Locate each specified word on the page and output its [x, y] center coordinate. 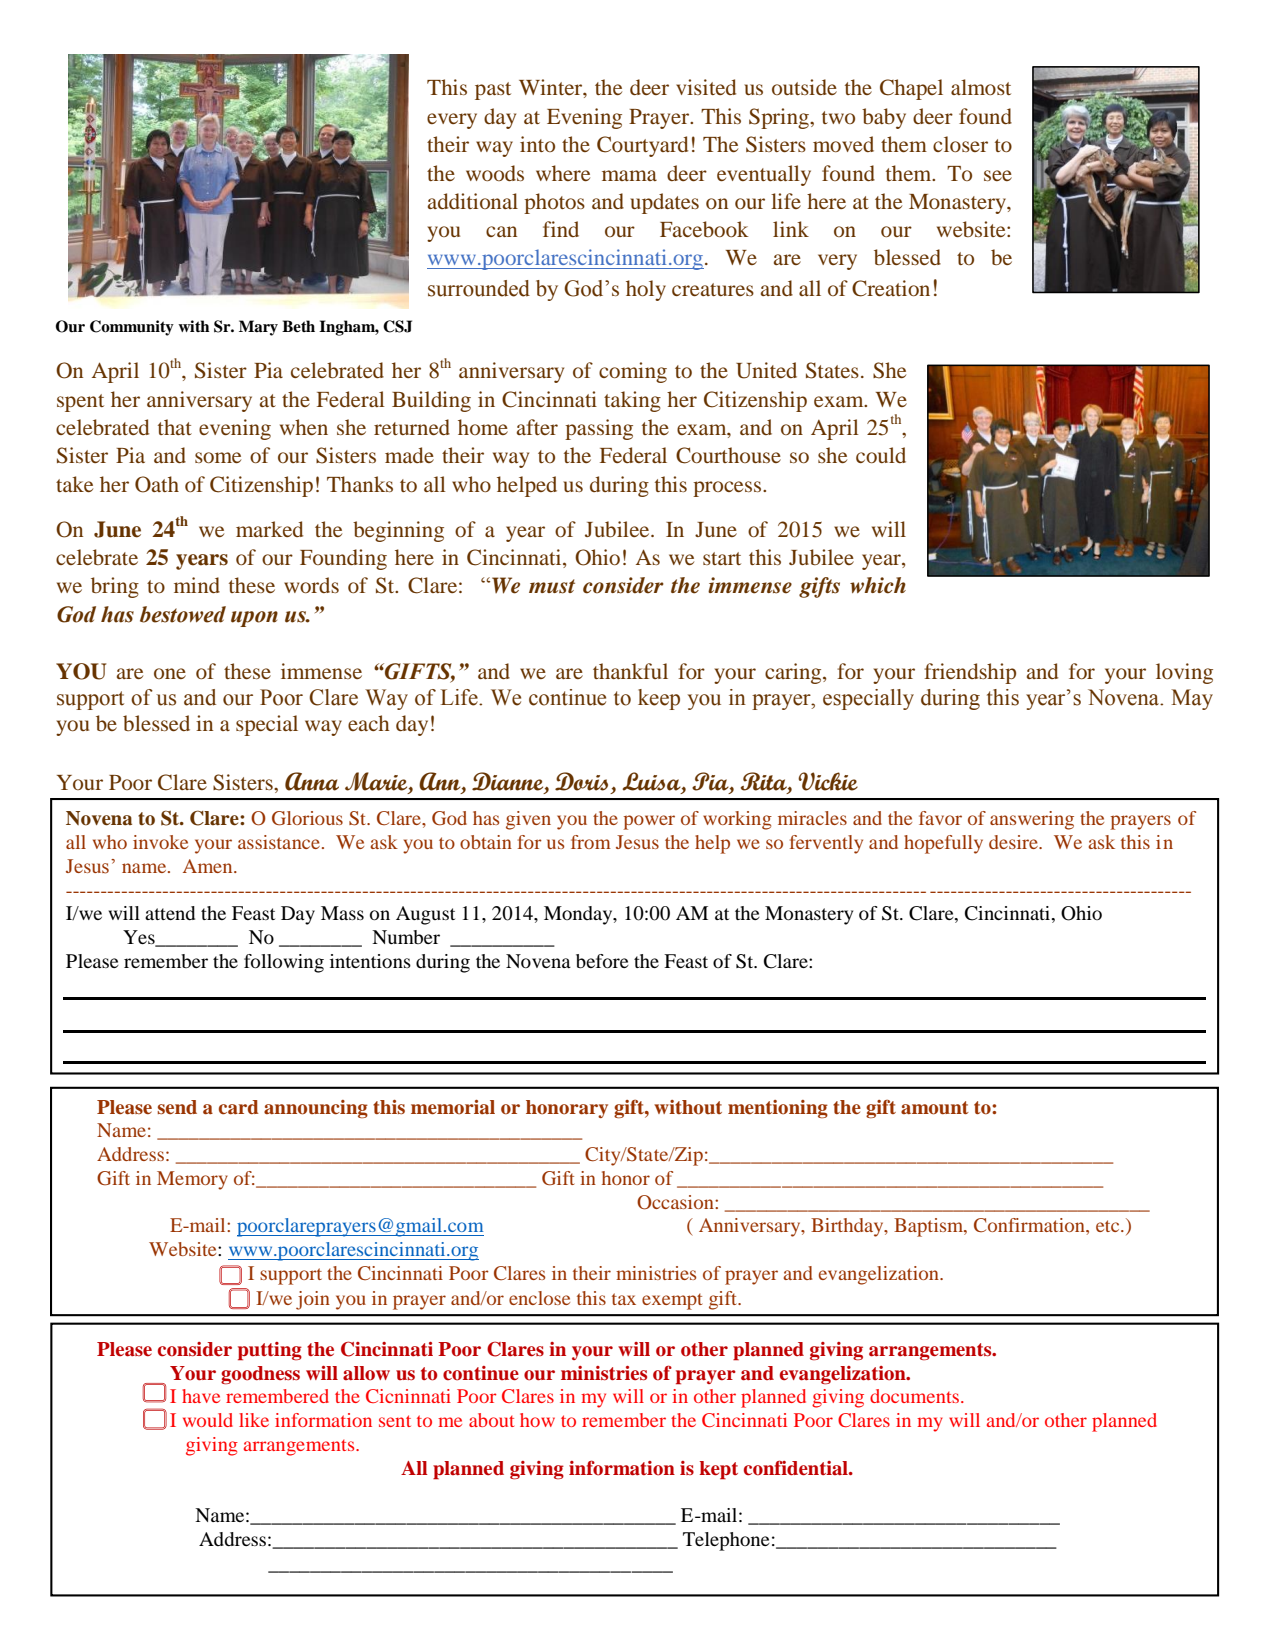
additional [473, 201]
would [208, 1420]
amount [935, 1108]
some [218, 457]
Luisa [652, 781]
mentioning [778, 1109]
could [881, 455]
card [239, 1107]
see [998, 175]
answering [1032, 820]
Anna [312, 781]
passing [599, 429]
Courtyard [642, 146]
